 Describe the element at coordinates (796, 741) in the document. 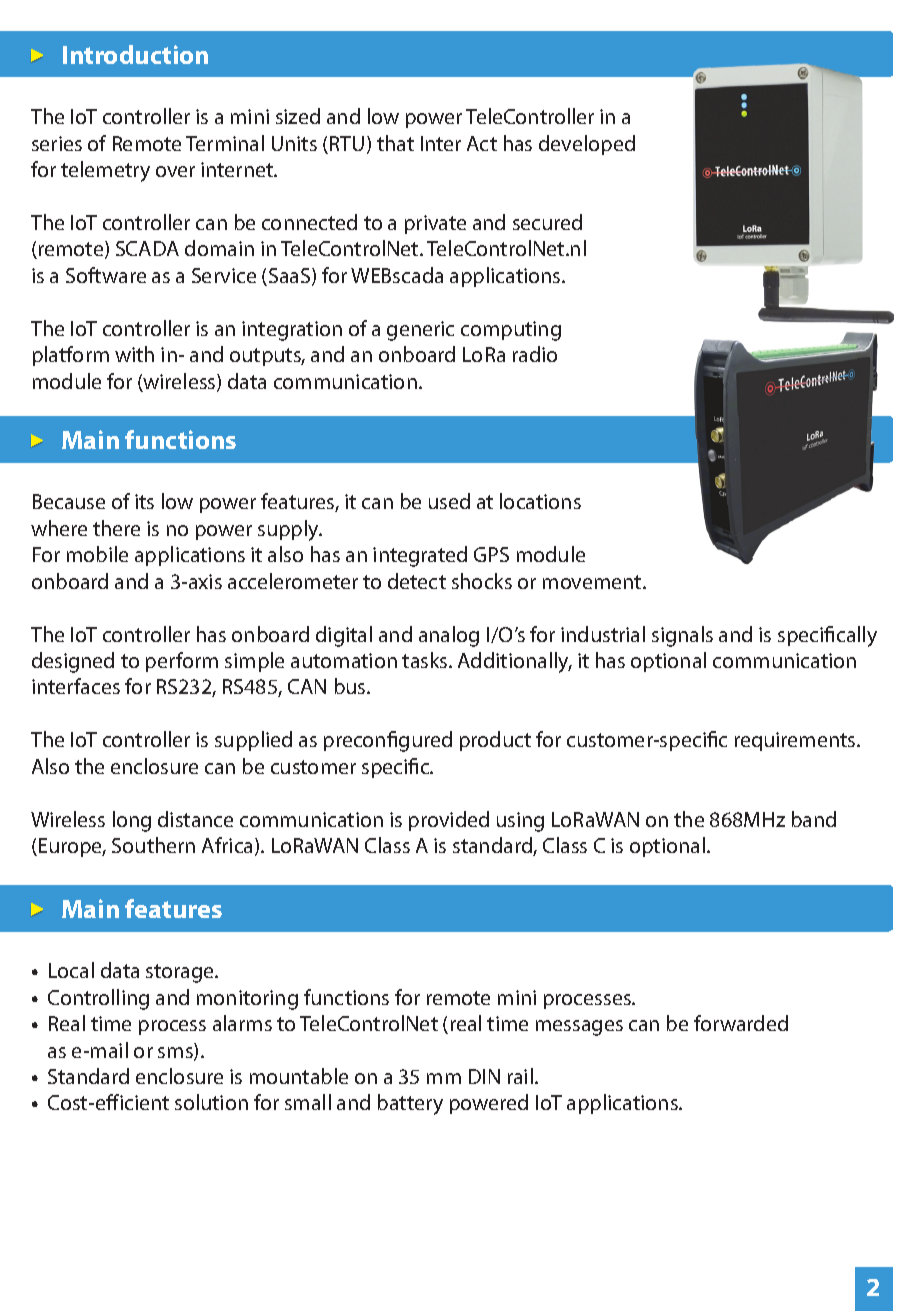

I see `requirements` at that location.
